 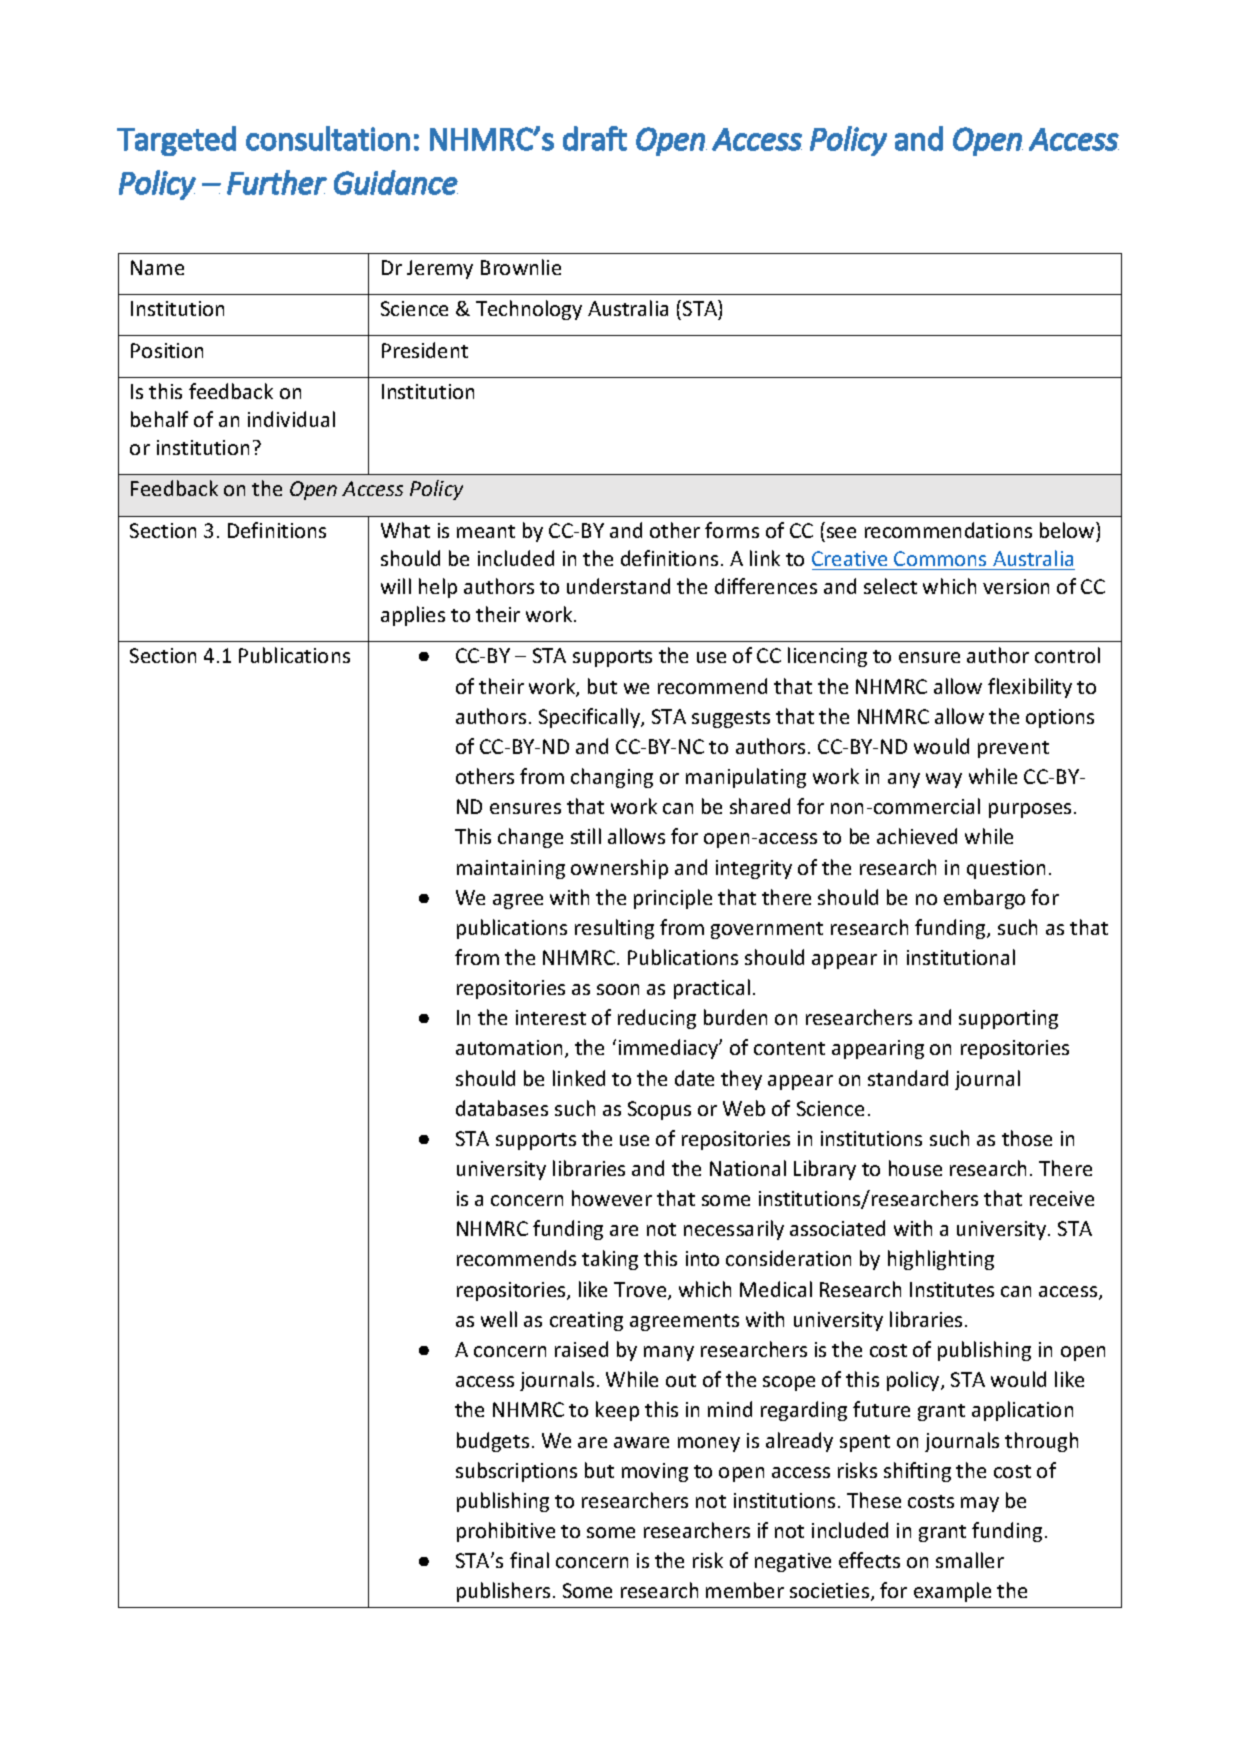 What do you see at coordinates (595, 138) in the screenshot?
I see `draft` at bounding box center [595, 138].
